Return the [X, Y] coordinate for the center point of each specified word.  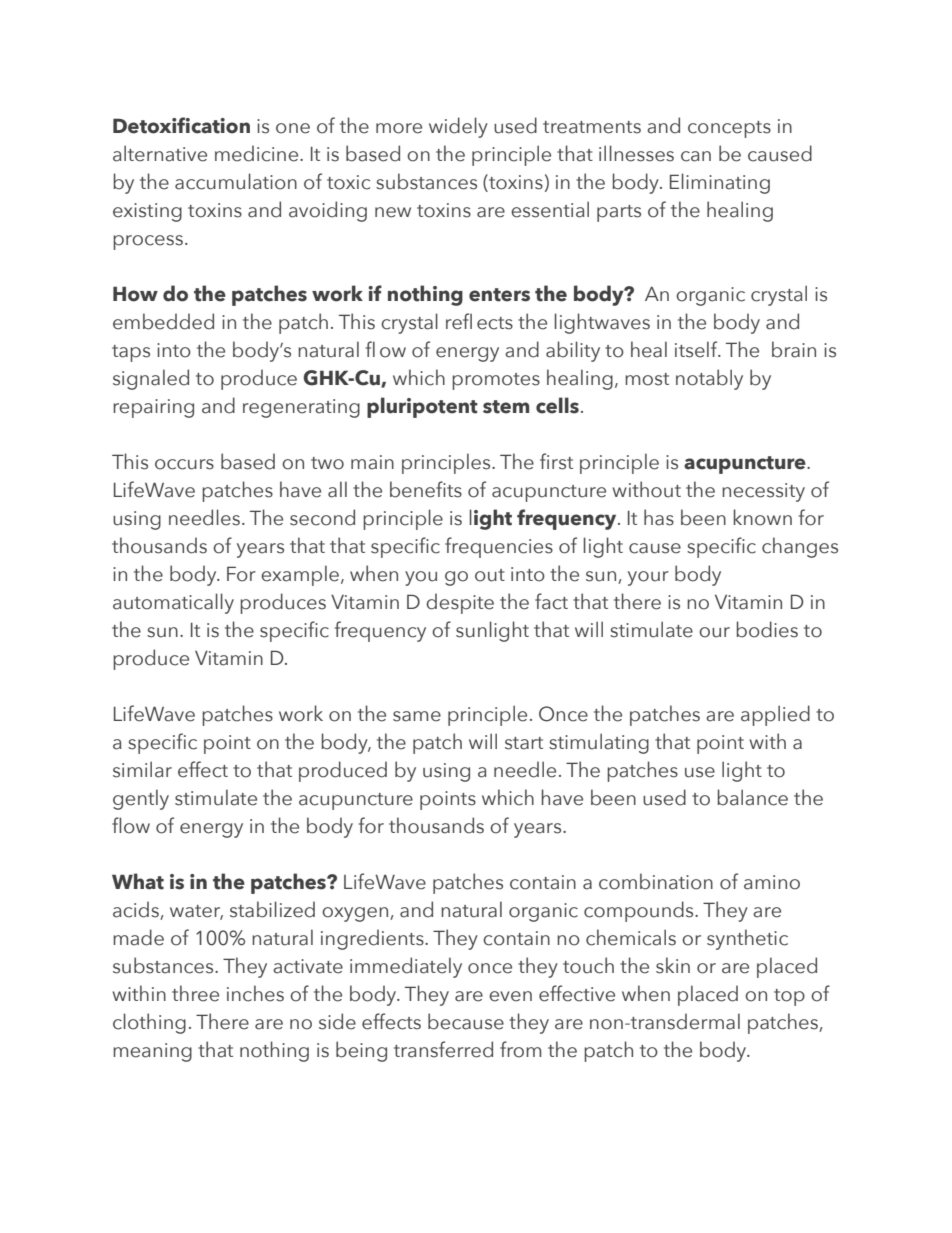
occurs [184, 464]
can [696, 156]
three [195, 993]
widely [458, 127]
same [417, 716]
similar [142, 769]
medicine [258, 153]
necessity [763, 492]
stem [506, 407]
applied [775, 715]
